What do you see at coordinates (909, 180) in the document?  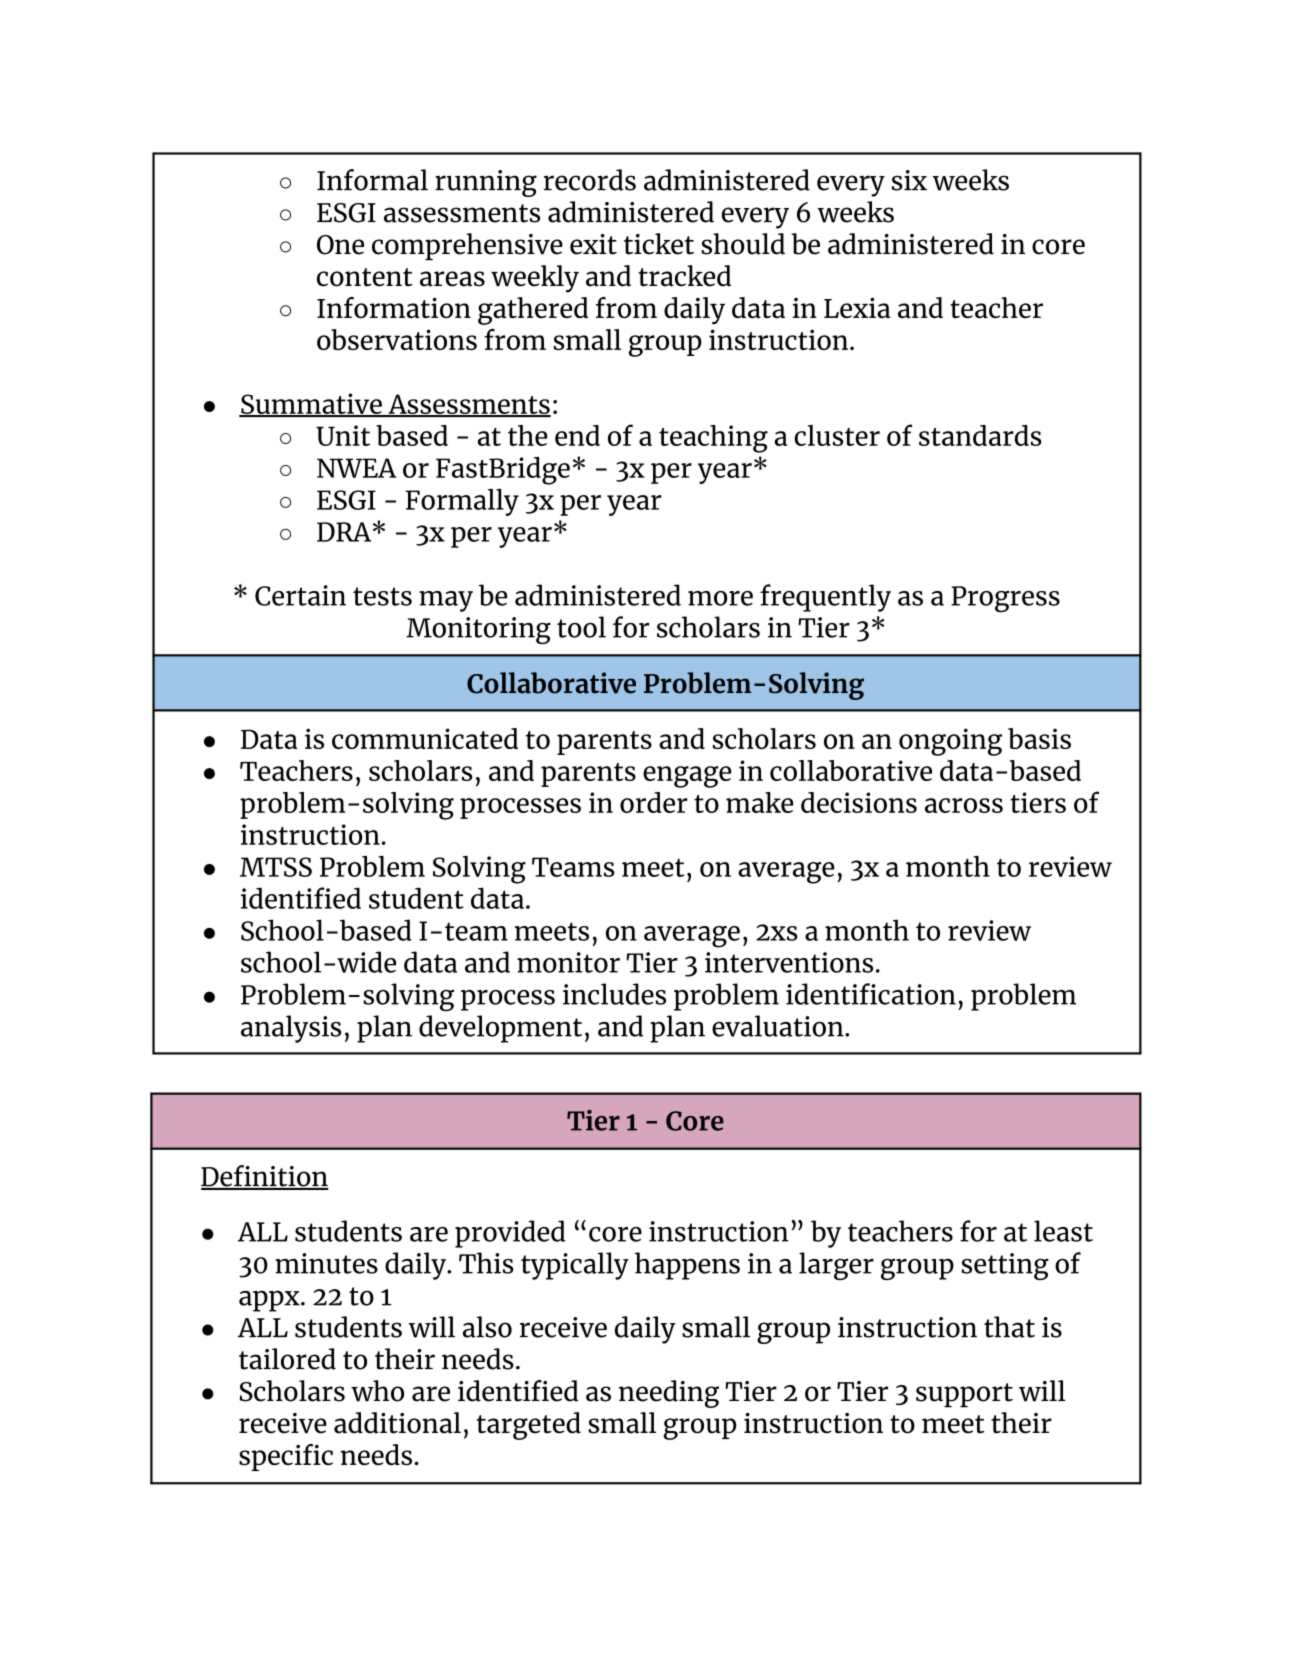 I see `six` at bounding box center [909, 180].
